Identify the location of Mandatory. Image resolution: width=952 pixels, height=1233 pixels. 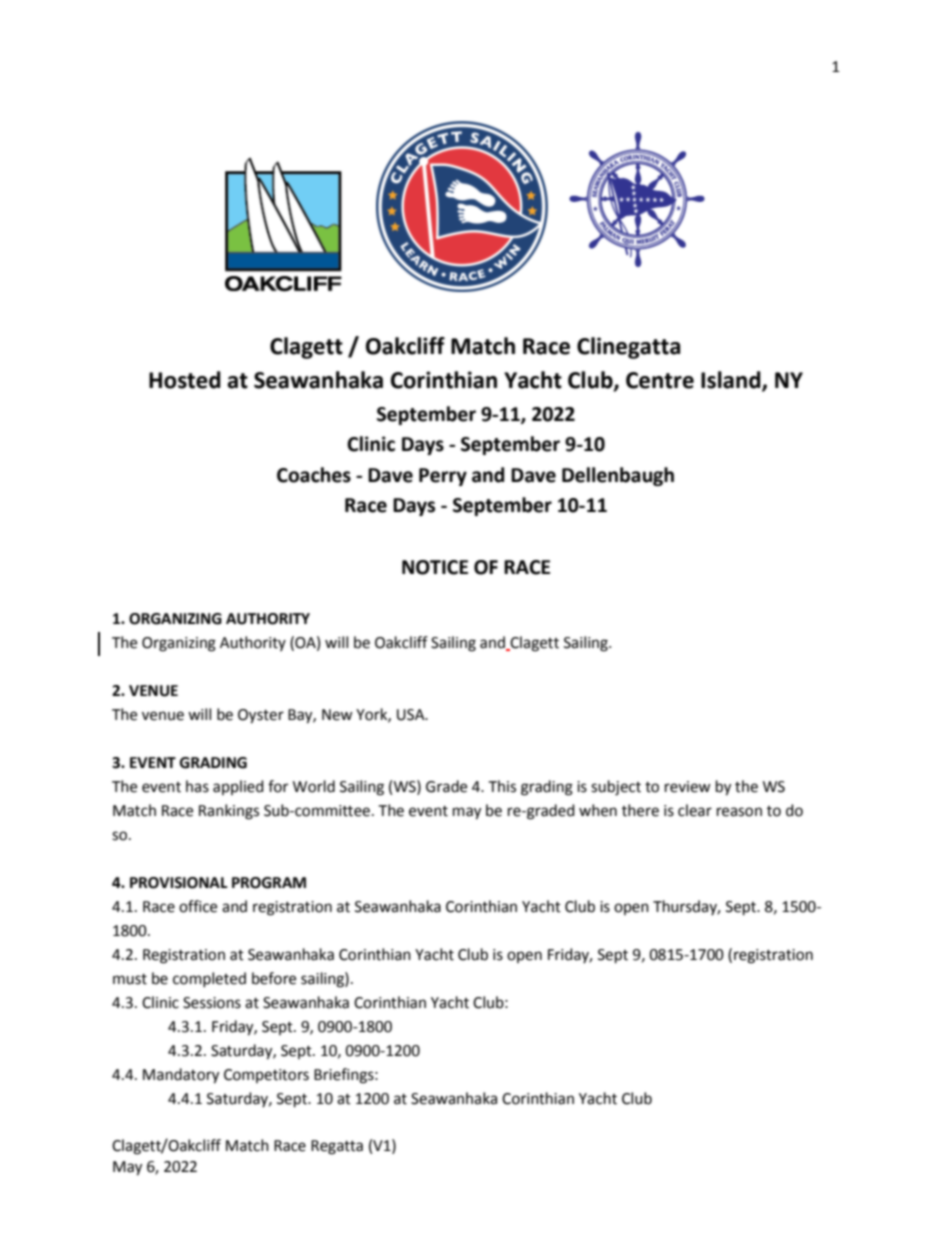
(181, 1076).
